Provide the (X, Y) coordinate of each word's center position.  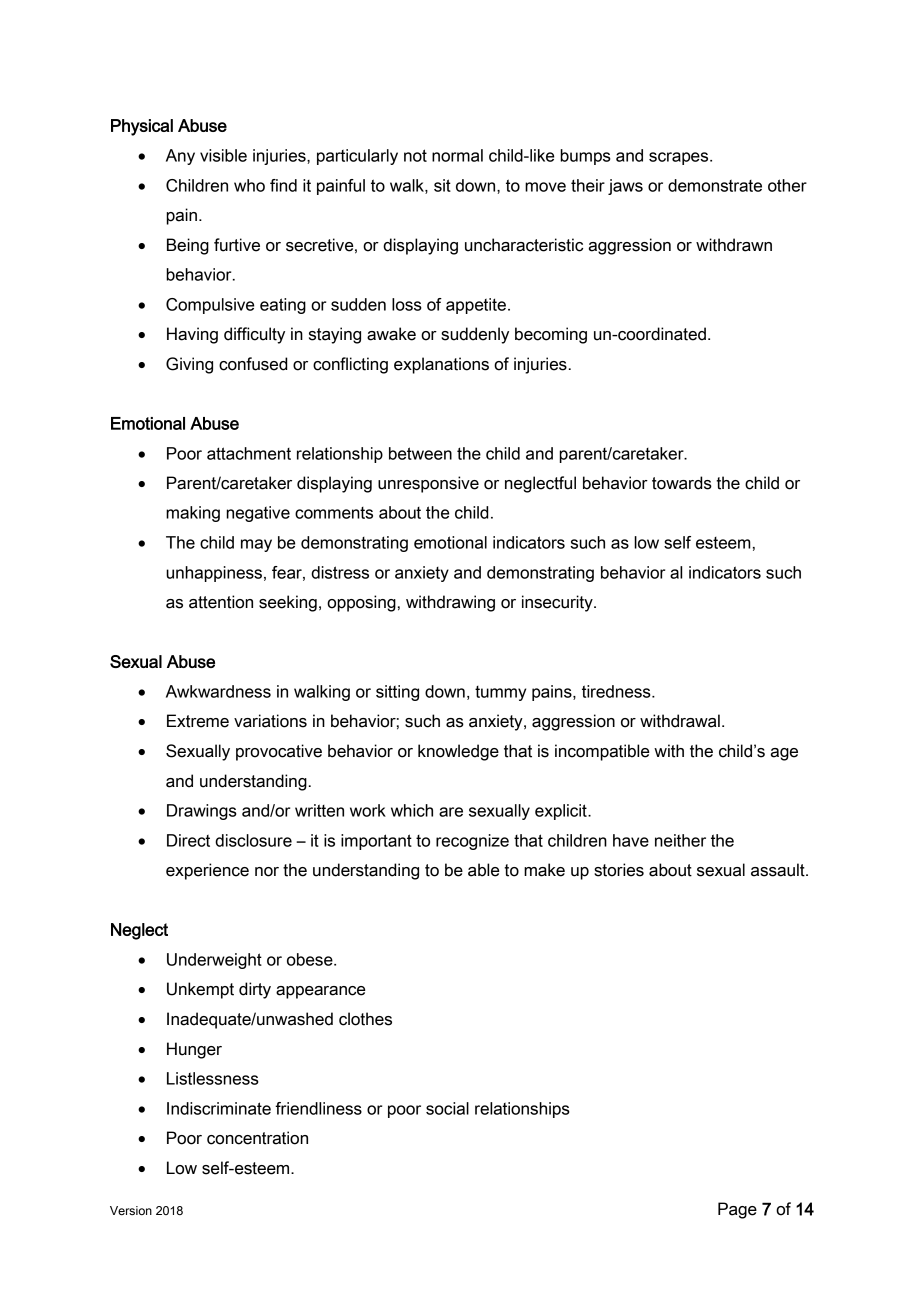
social (447, 1108)
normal (457, 155)
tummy (500, 693)
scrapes (680, 158)
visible (223, 155)
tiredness (617, 691)
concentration (257, 1138)
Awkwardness (218, 691)
